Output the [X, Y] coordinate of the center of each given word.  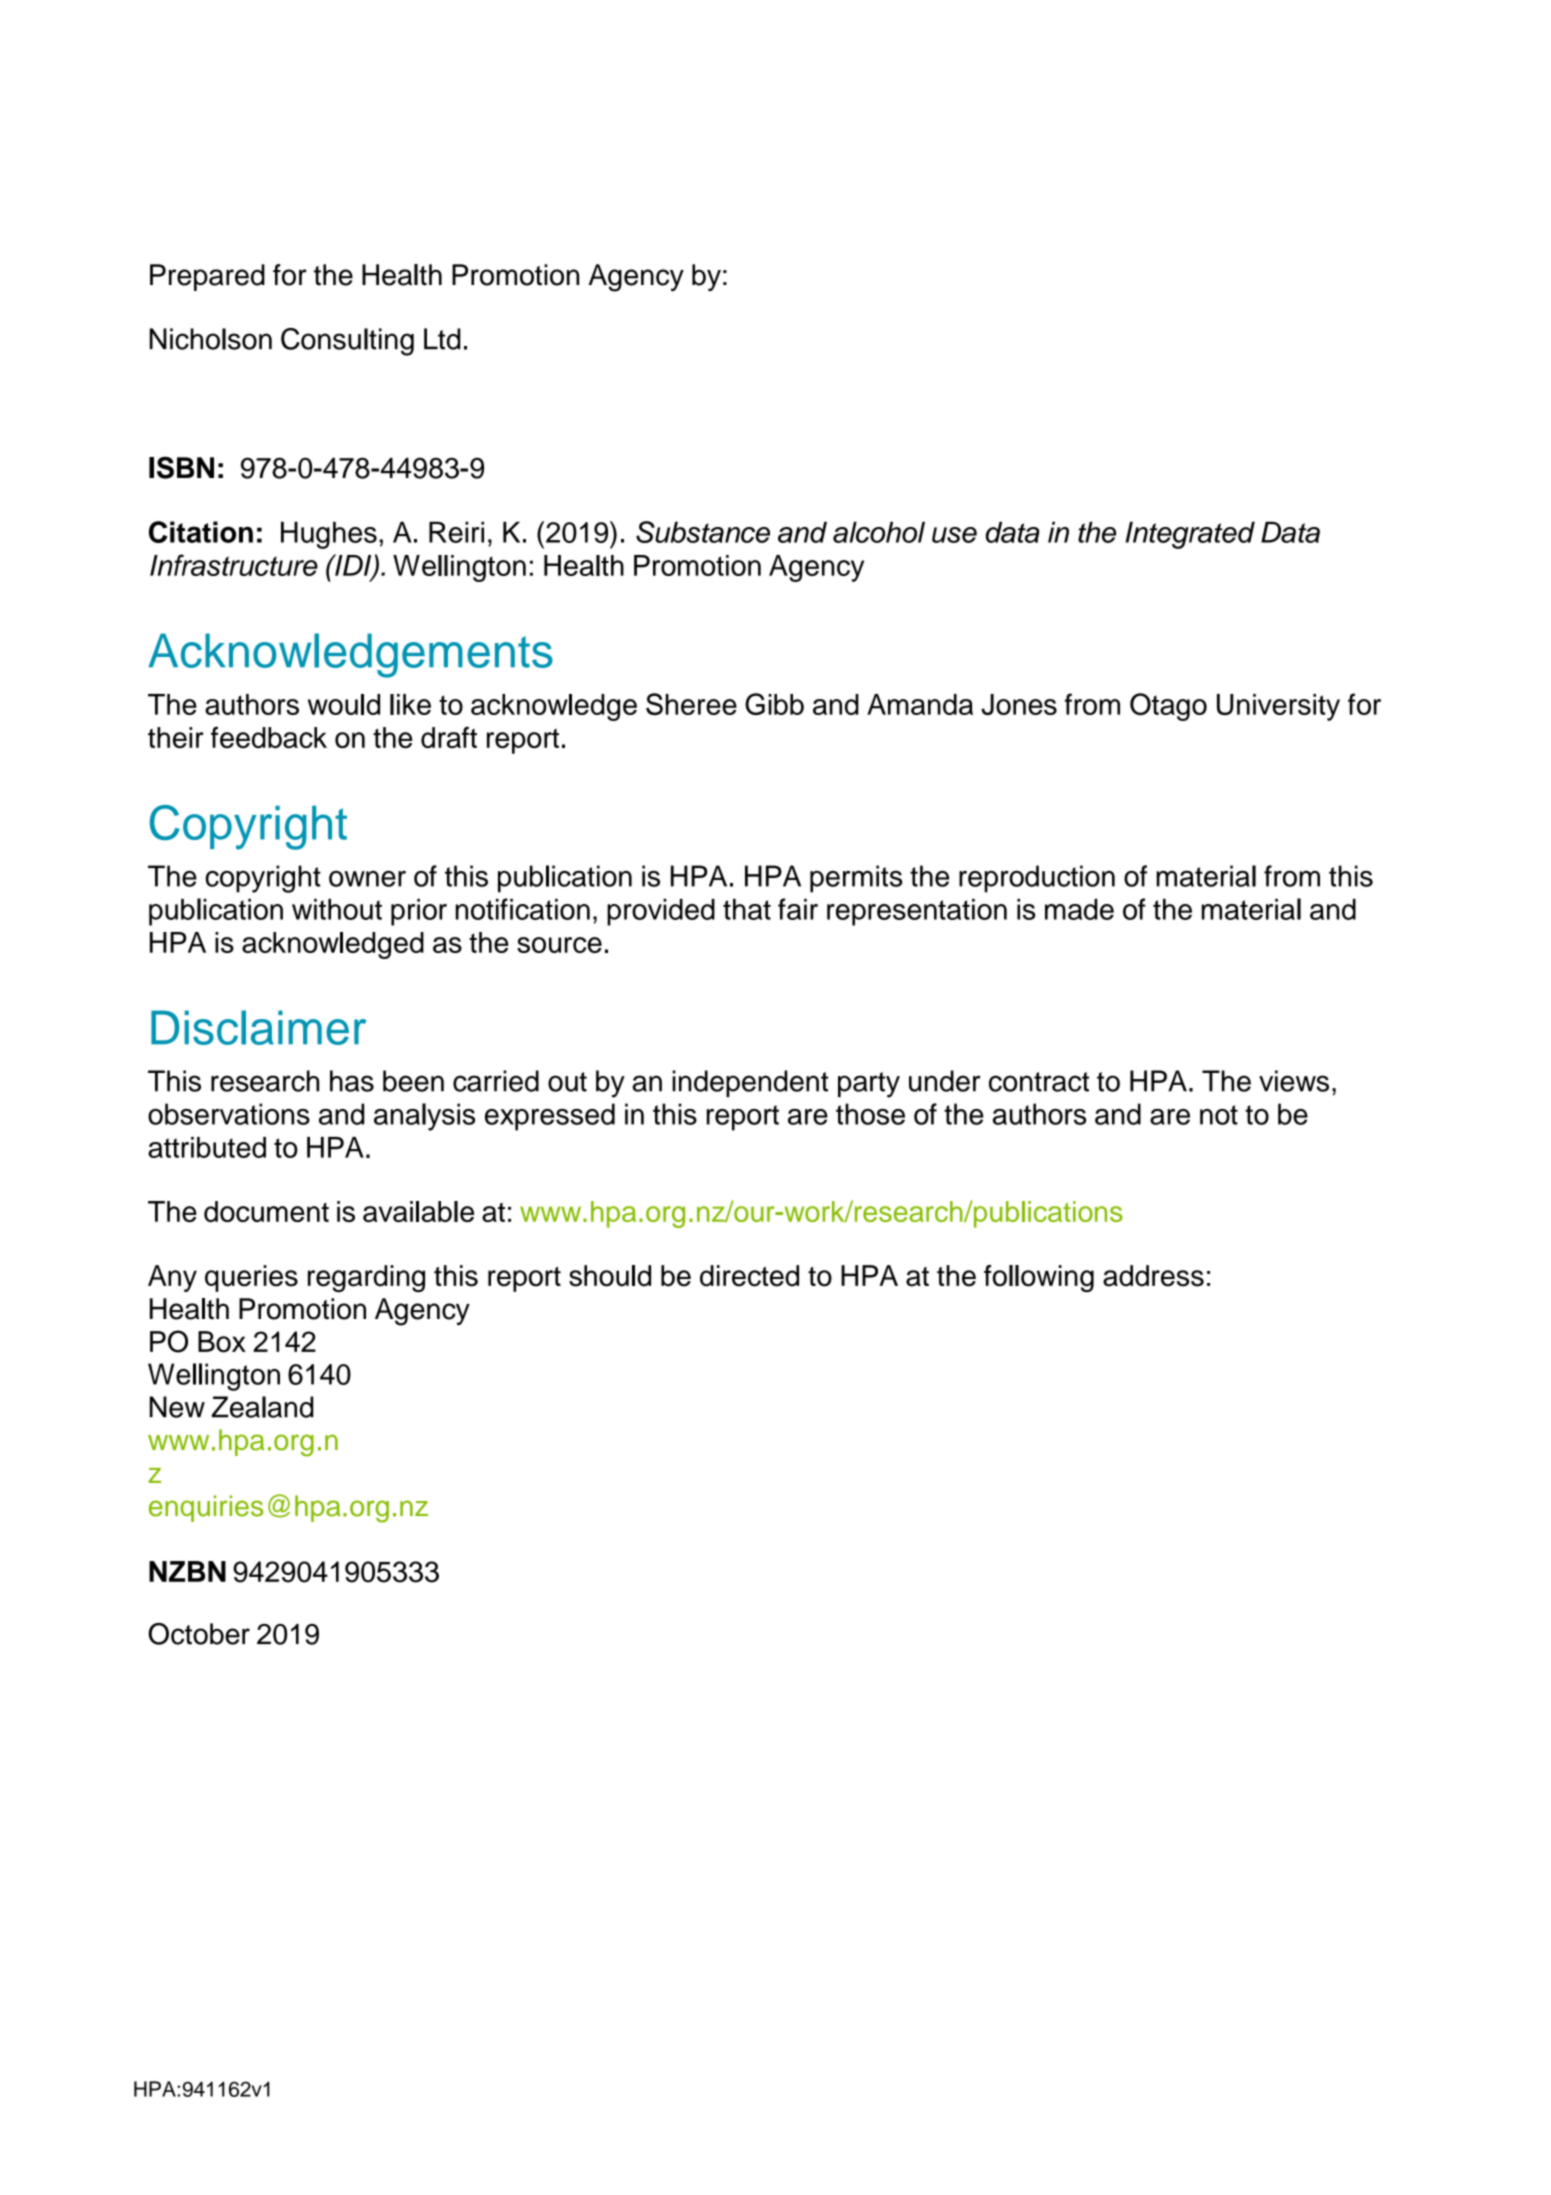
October [199, 1634]
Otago [1168, 707]
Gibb [774, 704]
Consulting [347, 342]
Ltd [442, 339]
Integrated [1190, 535]
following [1039, 1278]
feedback [269, 737]
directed [749, 1276]
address [1153, 1276]
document [266, 1211]
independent [750, 1083]
